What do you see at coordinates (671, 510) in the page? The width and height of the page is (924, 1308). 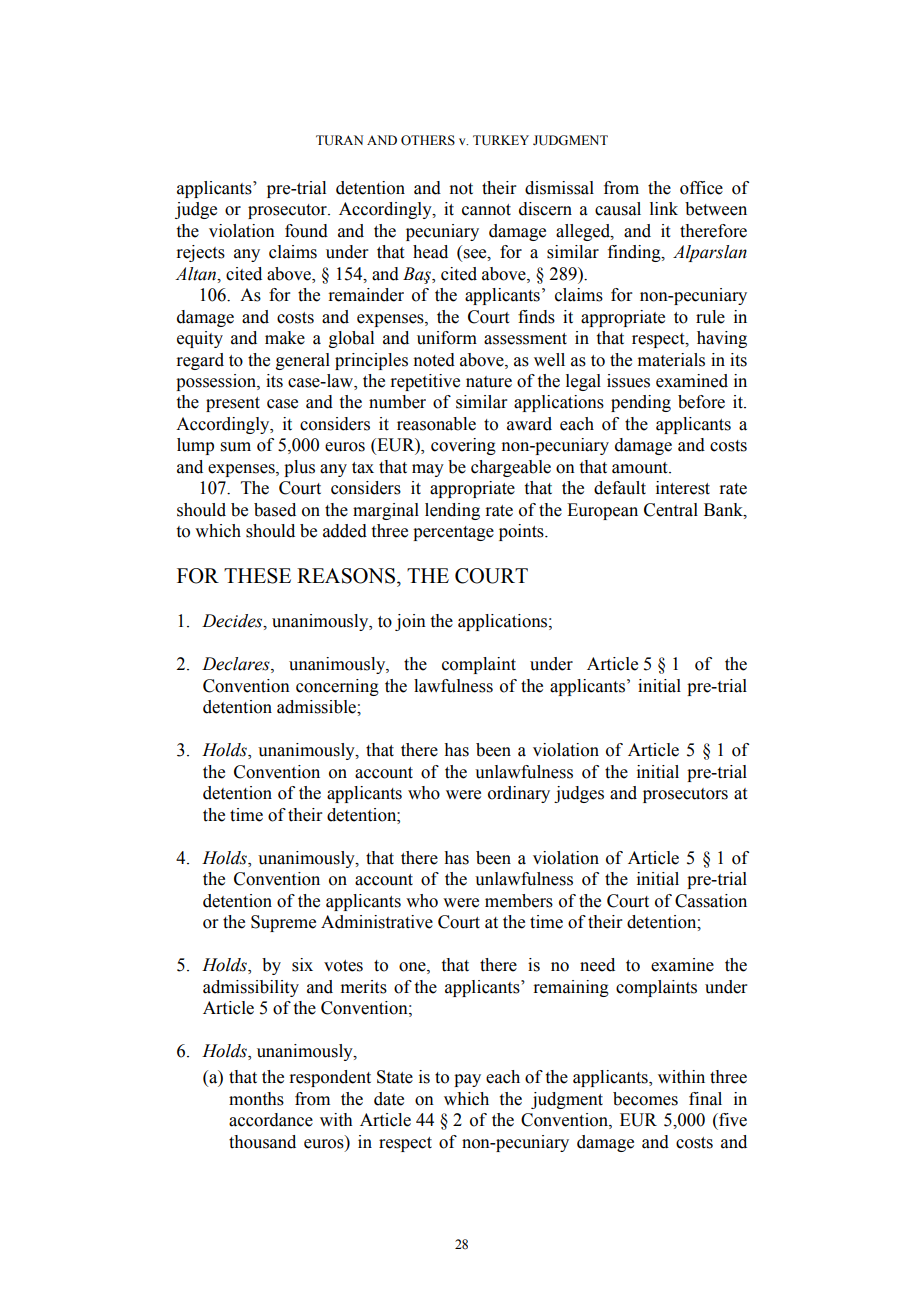 I see `Central` at bounding box center [671, 510].
